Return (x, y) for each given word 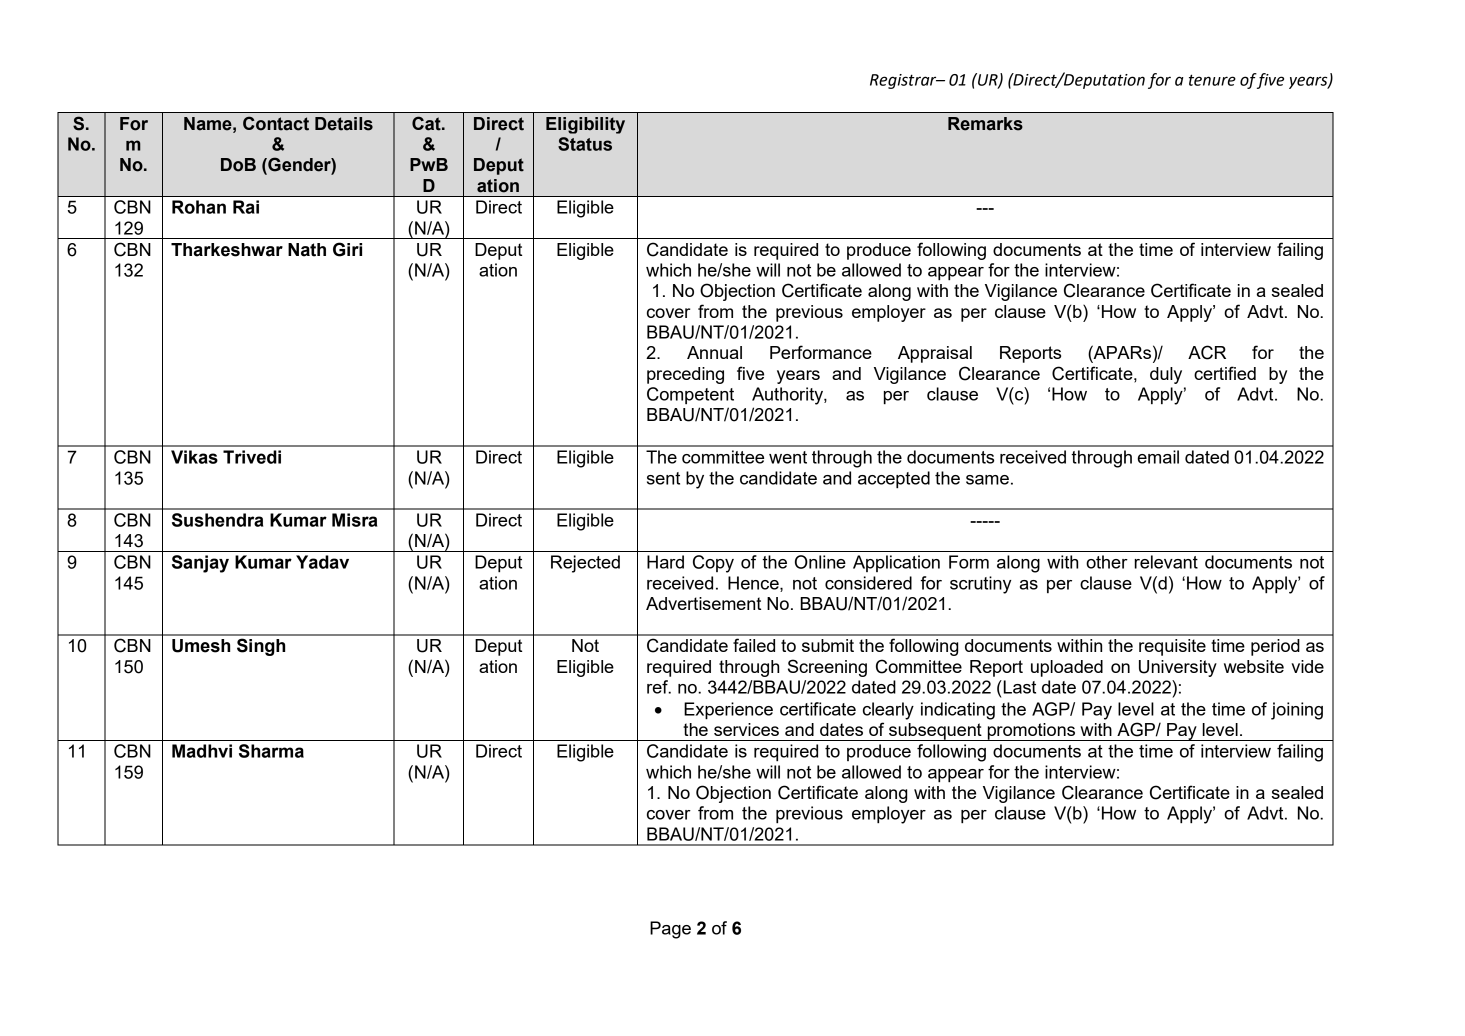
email (1158, 457)
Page (670, 930)
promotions (1031, 732)
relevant (1166, 562)
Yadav (322, 562)
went (788, 457)
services (746, 729)
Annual (714, 352)
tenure (1212, 80)
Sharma (271, 751)
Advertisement (703, 603)
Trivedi (252, 457)
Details (344, 124)
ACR (1207, 352)
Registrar (904, 81)
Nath (307, 250)
